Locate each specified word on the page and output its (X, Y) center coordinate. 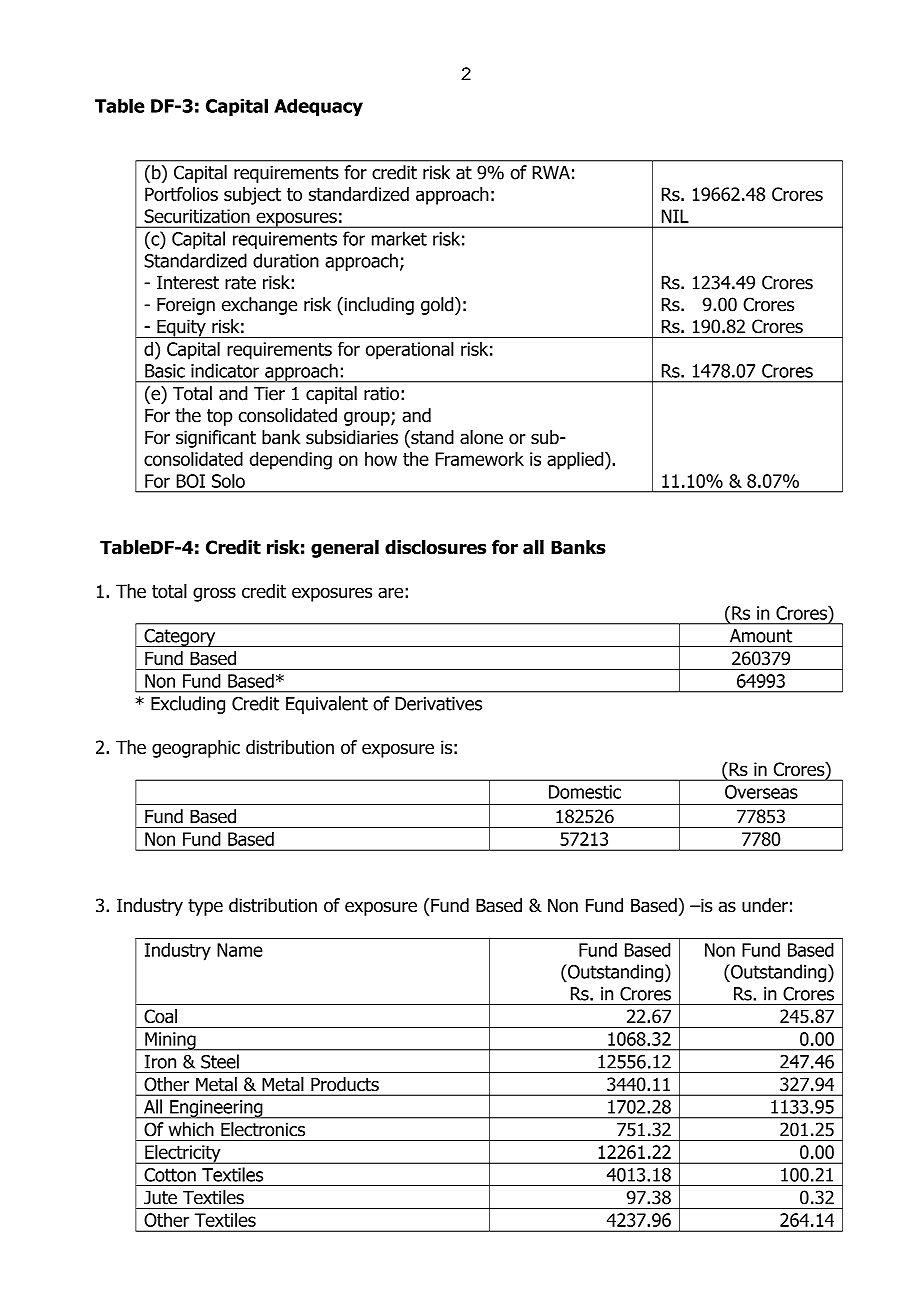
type (205, 907)
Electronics (263, 1129)
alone (481, 437)
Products (345, 1084)
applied (576, 460)
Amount (761, 636)
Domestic (585, 792)
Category (180, 638)
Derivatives (438, 704)
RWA (551, 172)
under (765, 905)
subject (252, 196)
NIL (675, 216)
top (220, 417)
